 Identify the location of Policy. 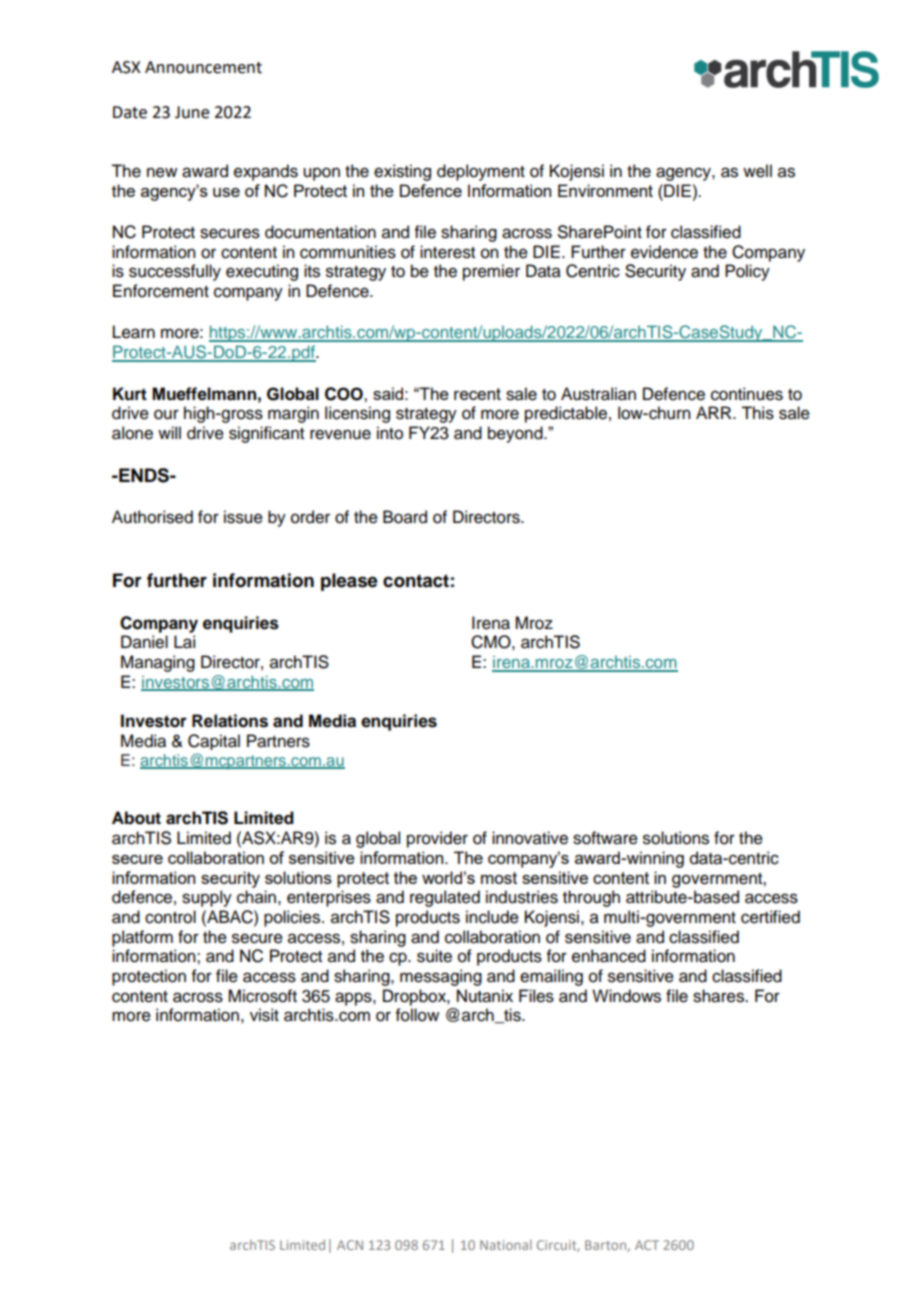
(747, 272).
